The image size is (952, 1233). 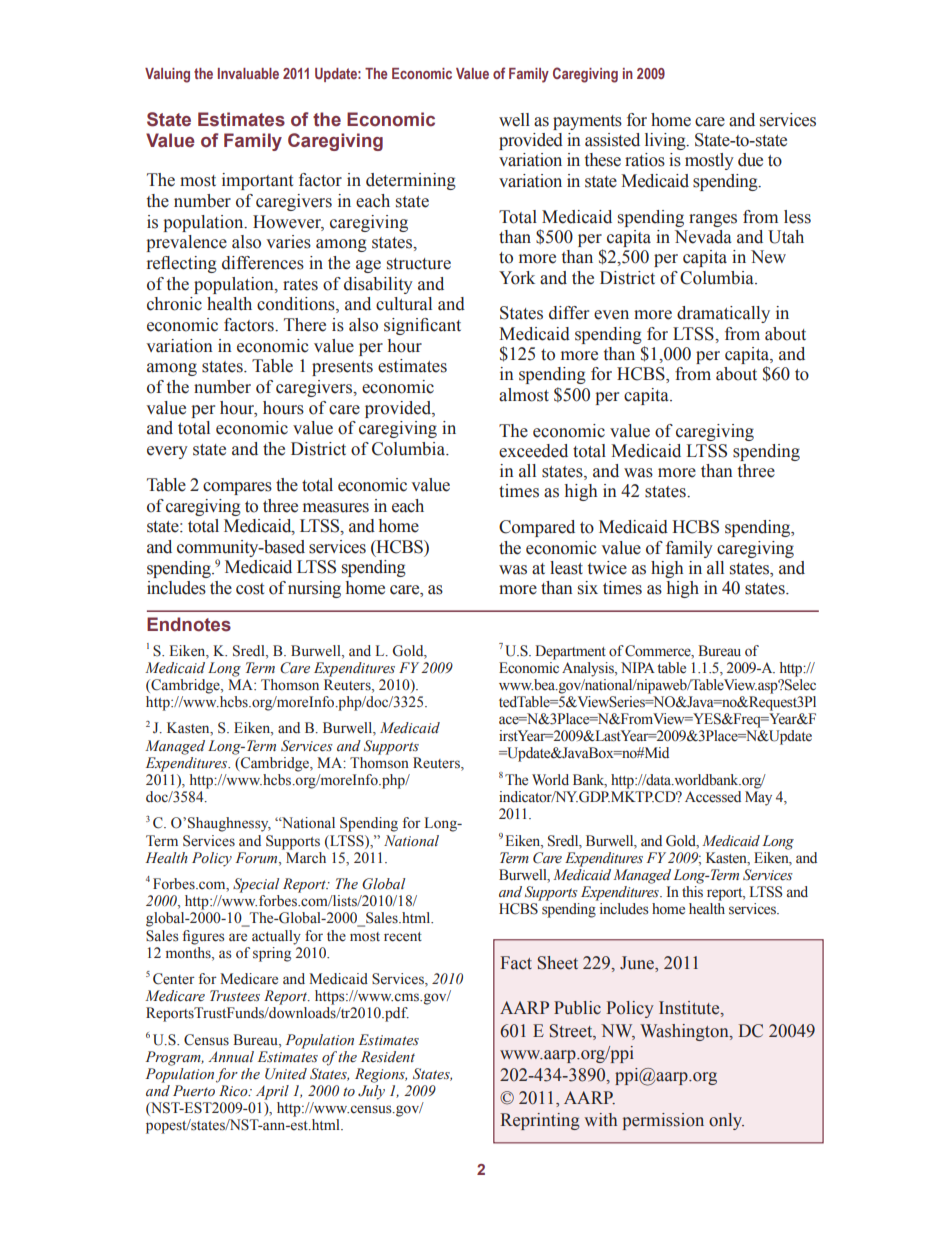 What do you see at coordinates (566, 568) in the screenshot?
I see `least` at bounding box center [566, 568].
